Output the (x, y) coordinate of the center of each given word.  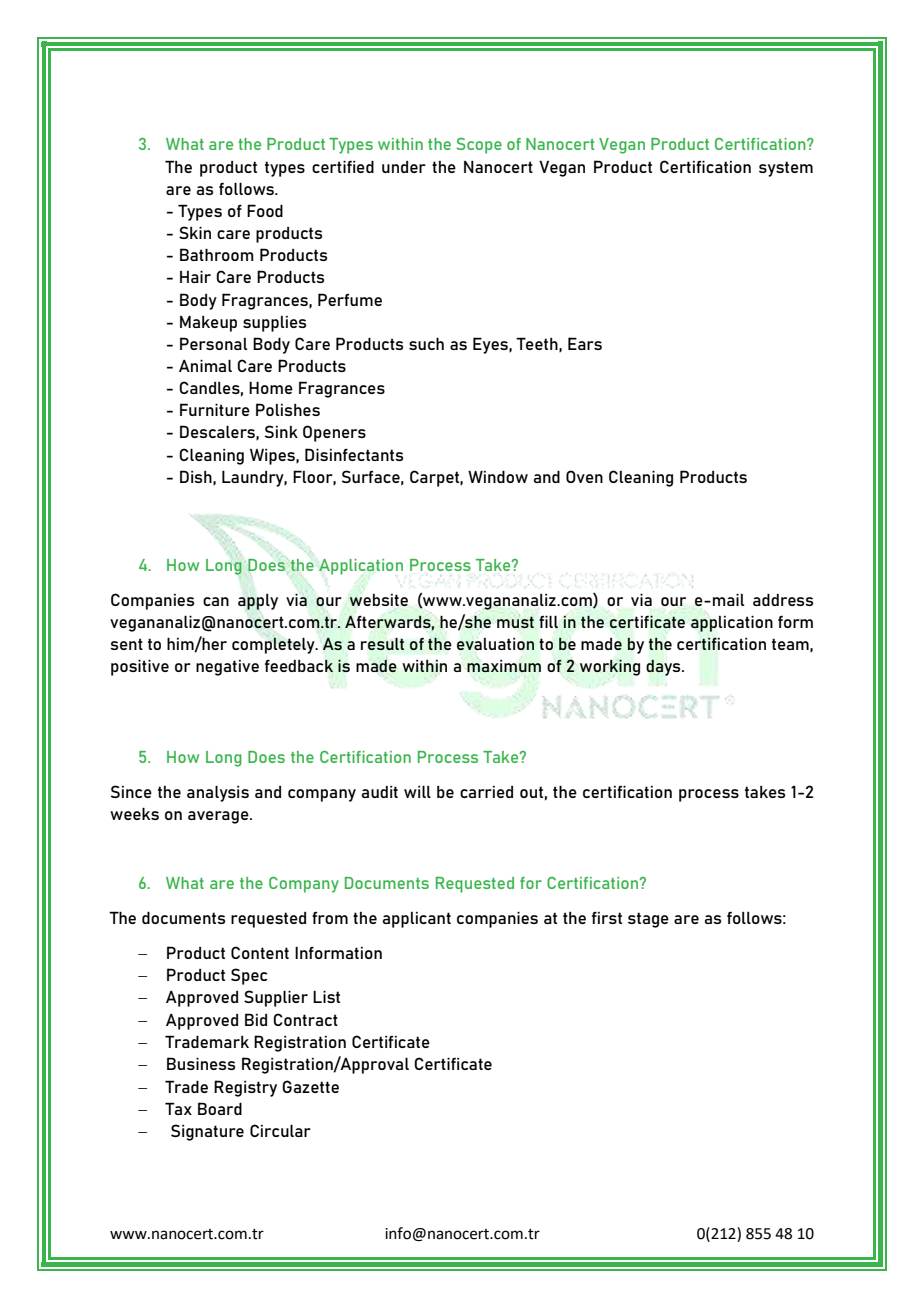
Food (265, 210)
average (219, 817)
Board (220, 1108)
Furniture (215, 409)
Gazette (310, 1086)
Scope (479, 146)
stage (648, 920)
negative (227, 668)
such (426, 343)
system (786, 169)
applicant (417, 920)
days (664, 667)
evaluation (495, 644)
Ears (585, 343)
